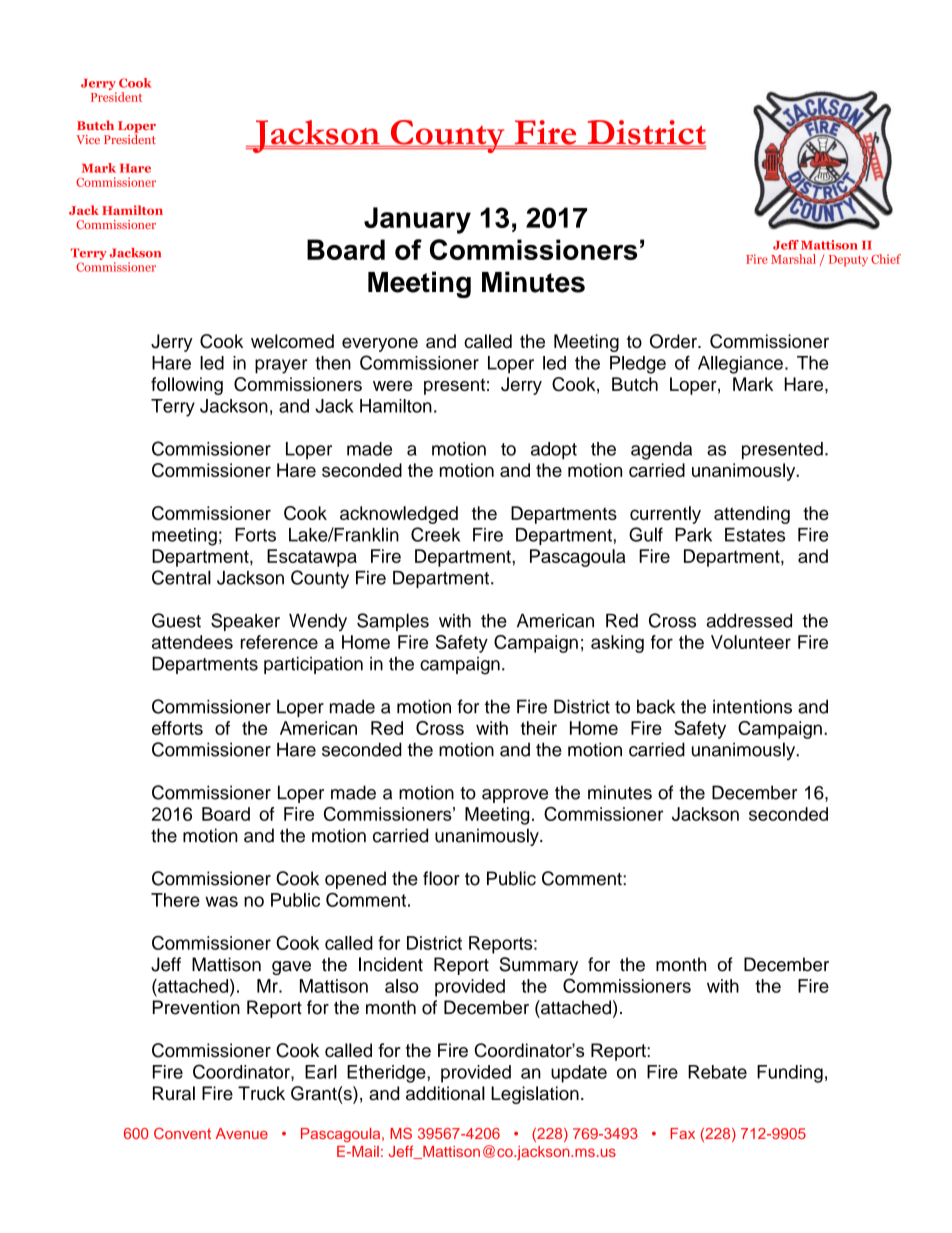  Describe the element at coordinates (740, 365) in the image. I see `Allegiance` at that location.
